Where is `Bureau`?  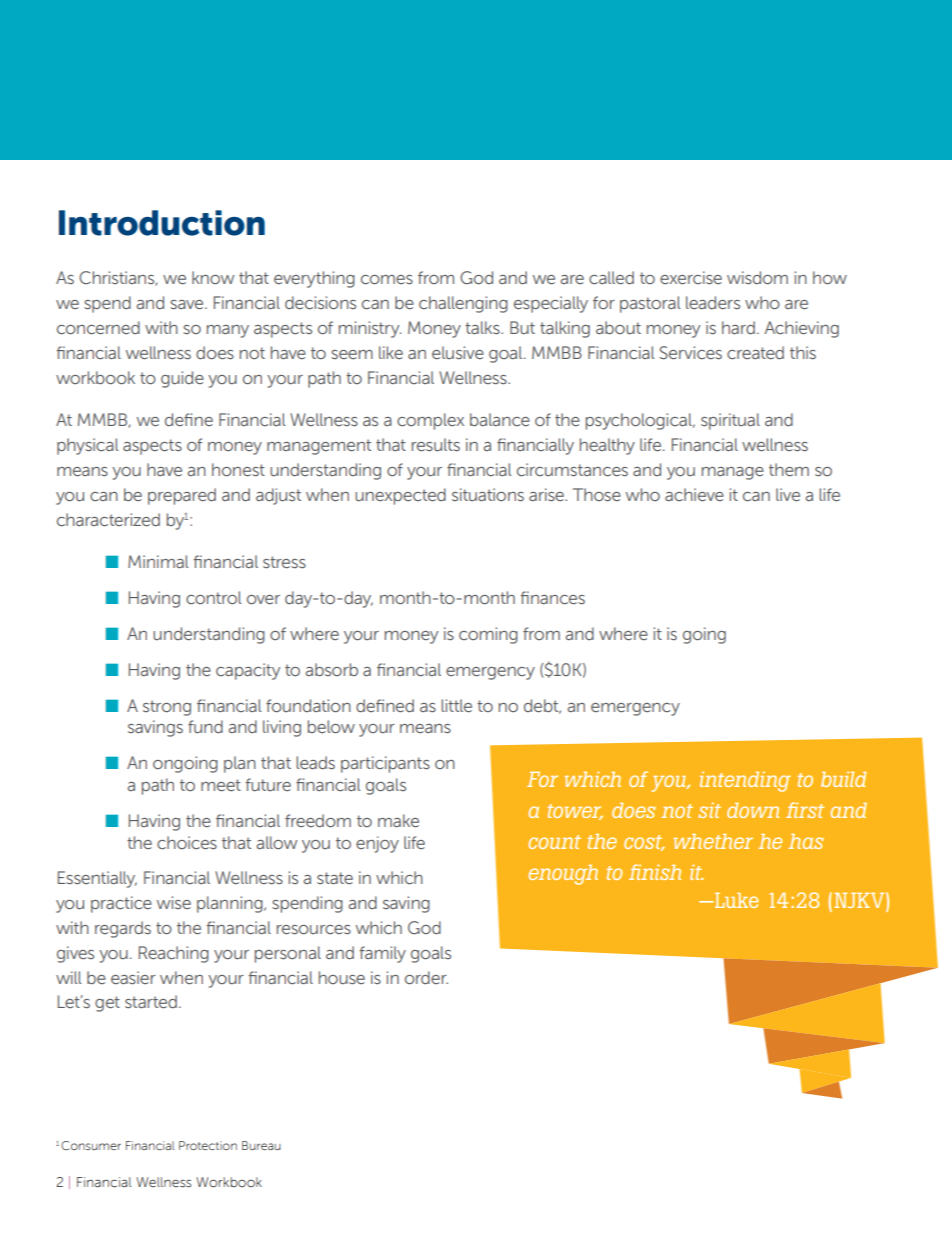
Bureau is located at coordinates (261, 1145).
